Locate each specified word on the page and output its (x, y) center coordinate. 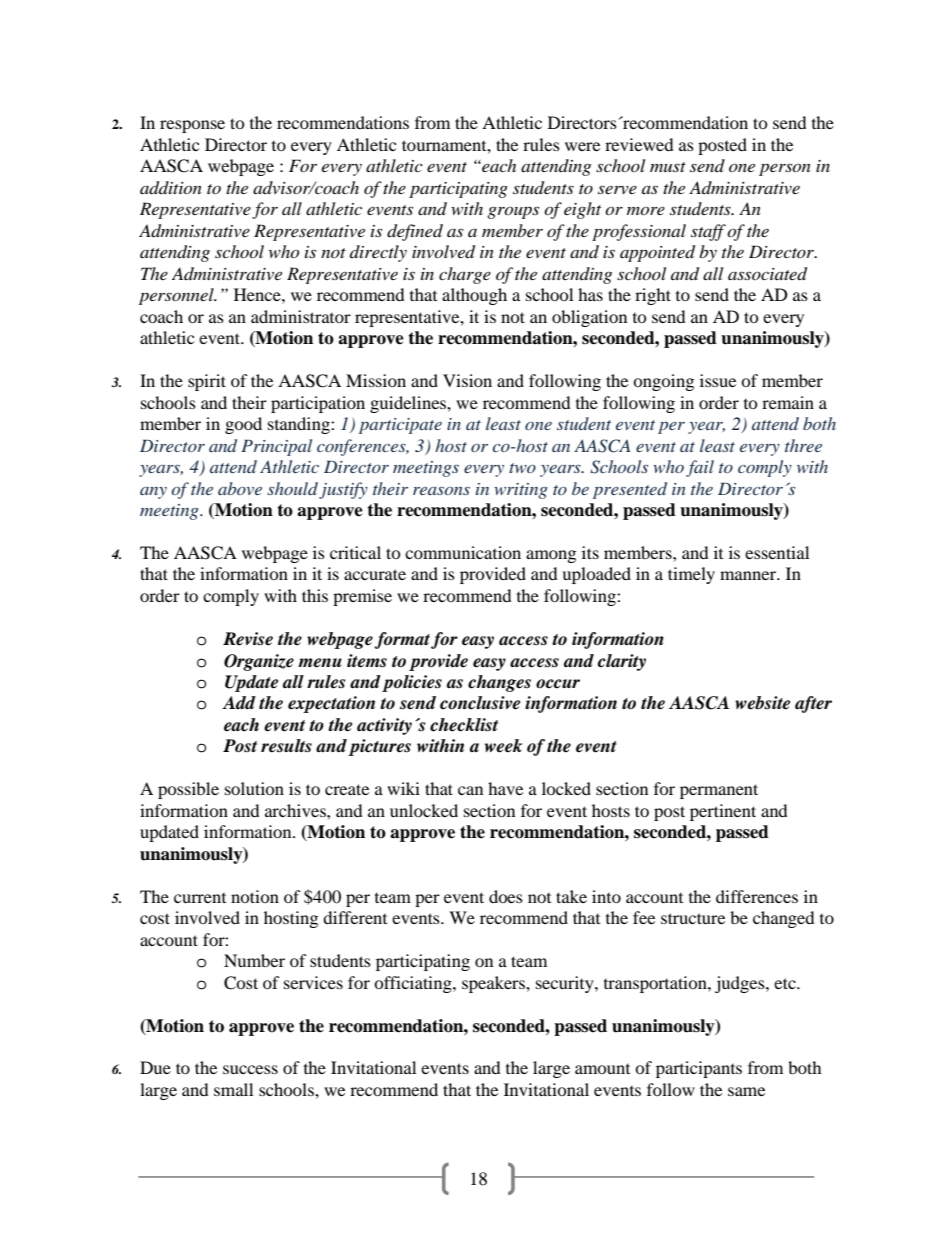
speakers (494, 984)
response (192, 126)
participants (699, 1069)
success (250, 1069)
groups (513, 212)
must (668, 167)
